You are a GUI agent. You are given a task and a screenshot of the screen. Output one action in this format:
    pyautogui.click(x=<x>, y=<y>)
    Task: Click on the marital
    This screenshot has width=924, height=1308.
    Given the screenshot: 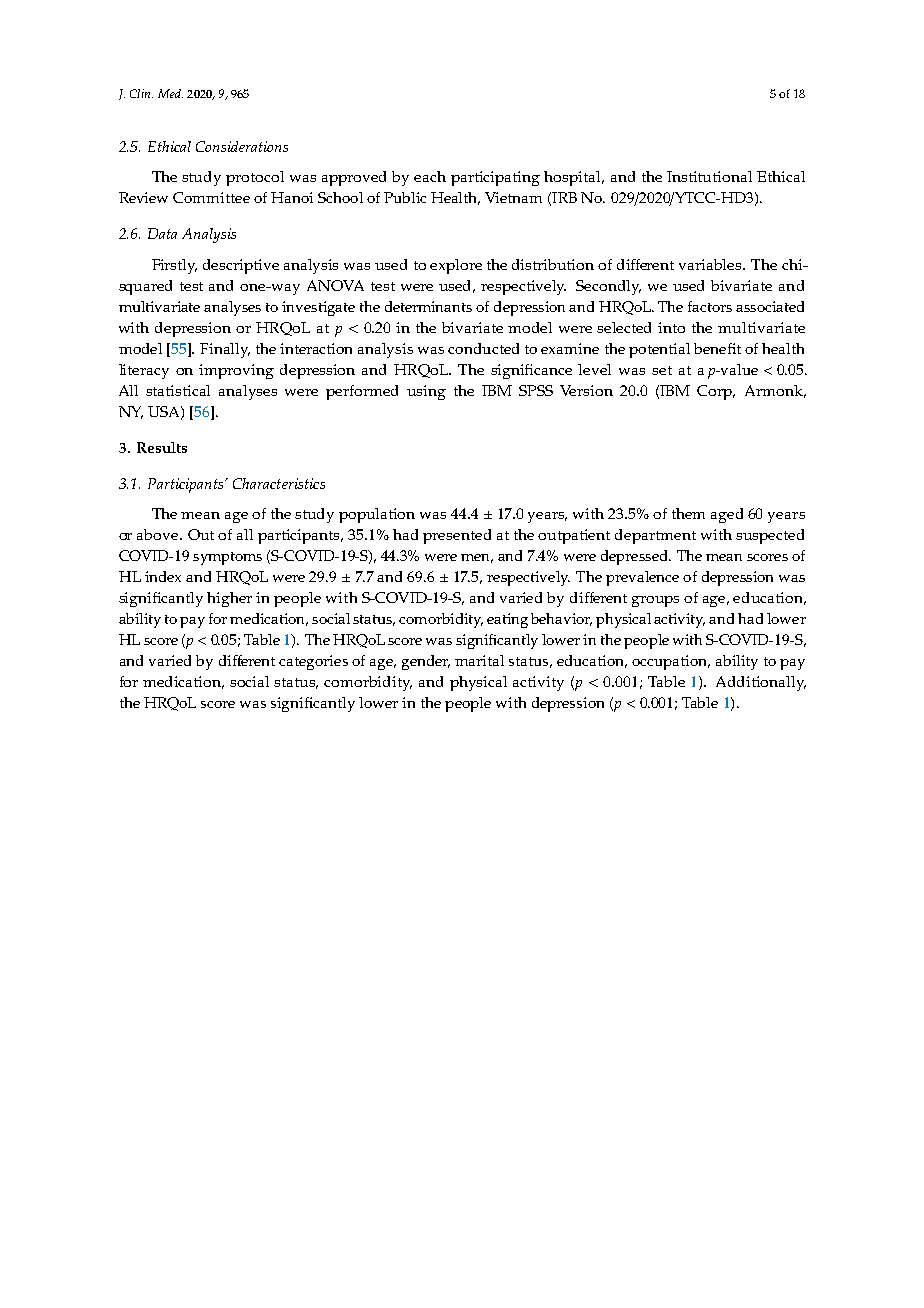 What is the action you would take?
    pyautogui.click(x=479, y=660)
